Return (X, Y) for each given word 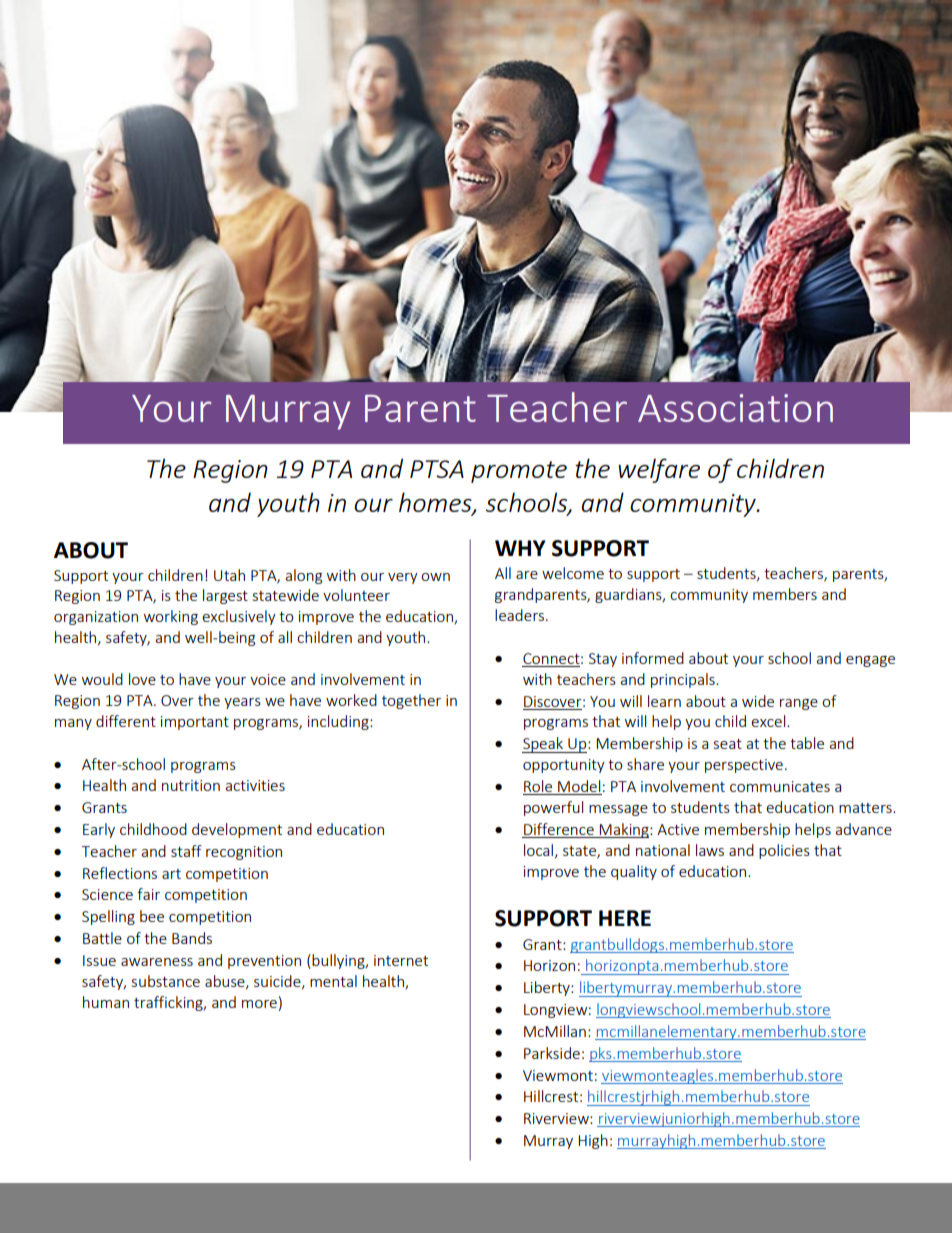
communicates (780, 786)
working (171, 617)
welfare (659, 470)
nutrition (191, 785)
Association (735, 408)
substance (166, 981)
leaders (521, 615)
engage (870, 661)
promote (519, 472)
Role (539, 787)
